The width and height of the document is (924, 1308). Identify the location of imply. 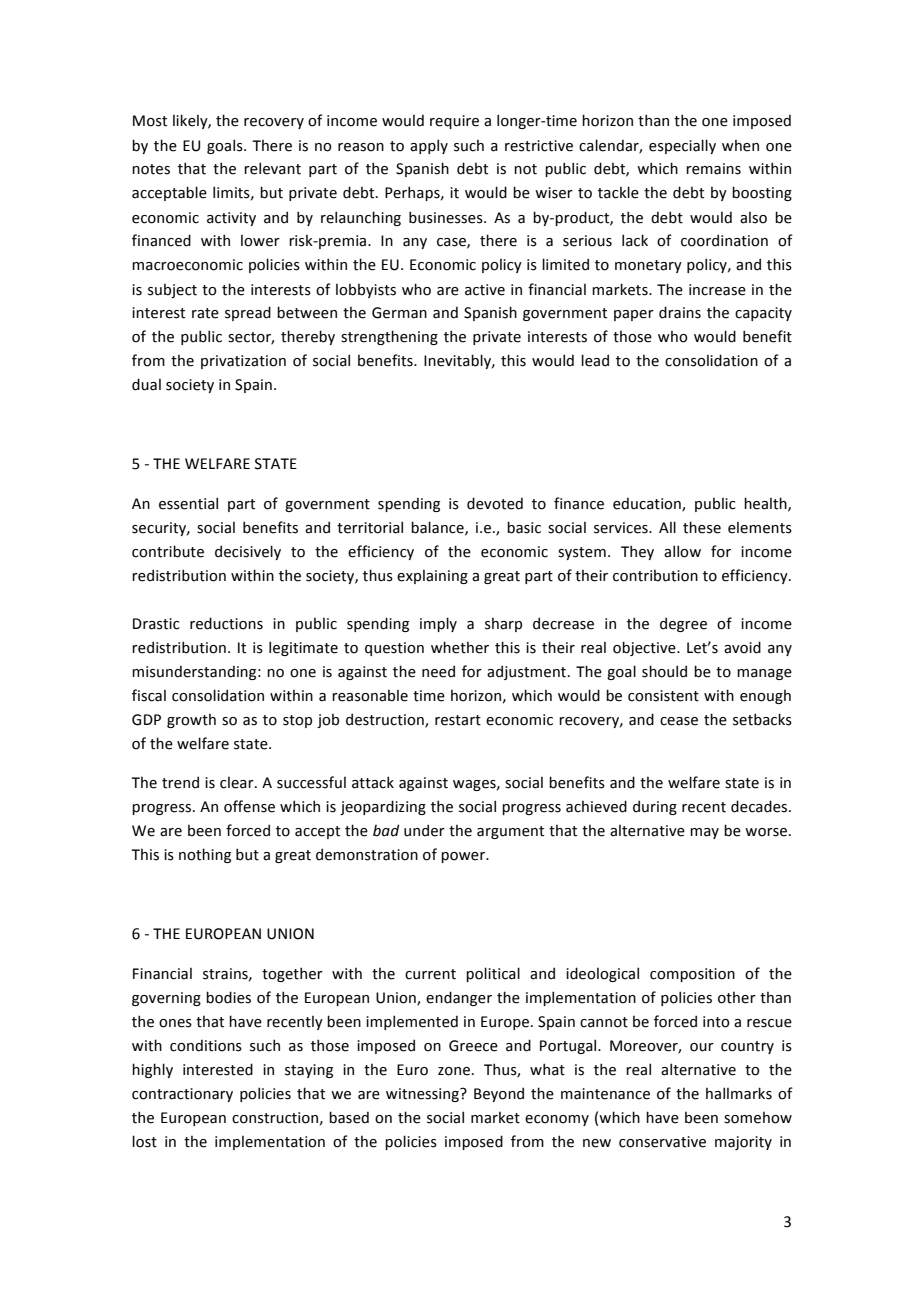
(438, 624).
